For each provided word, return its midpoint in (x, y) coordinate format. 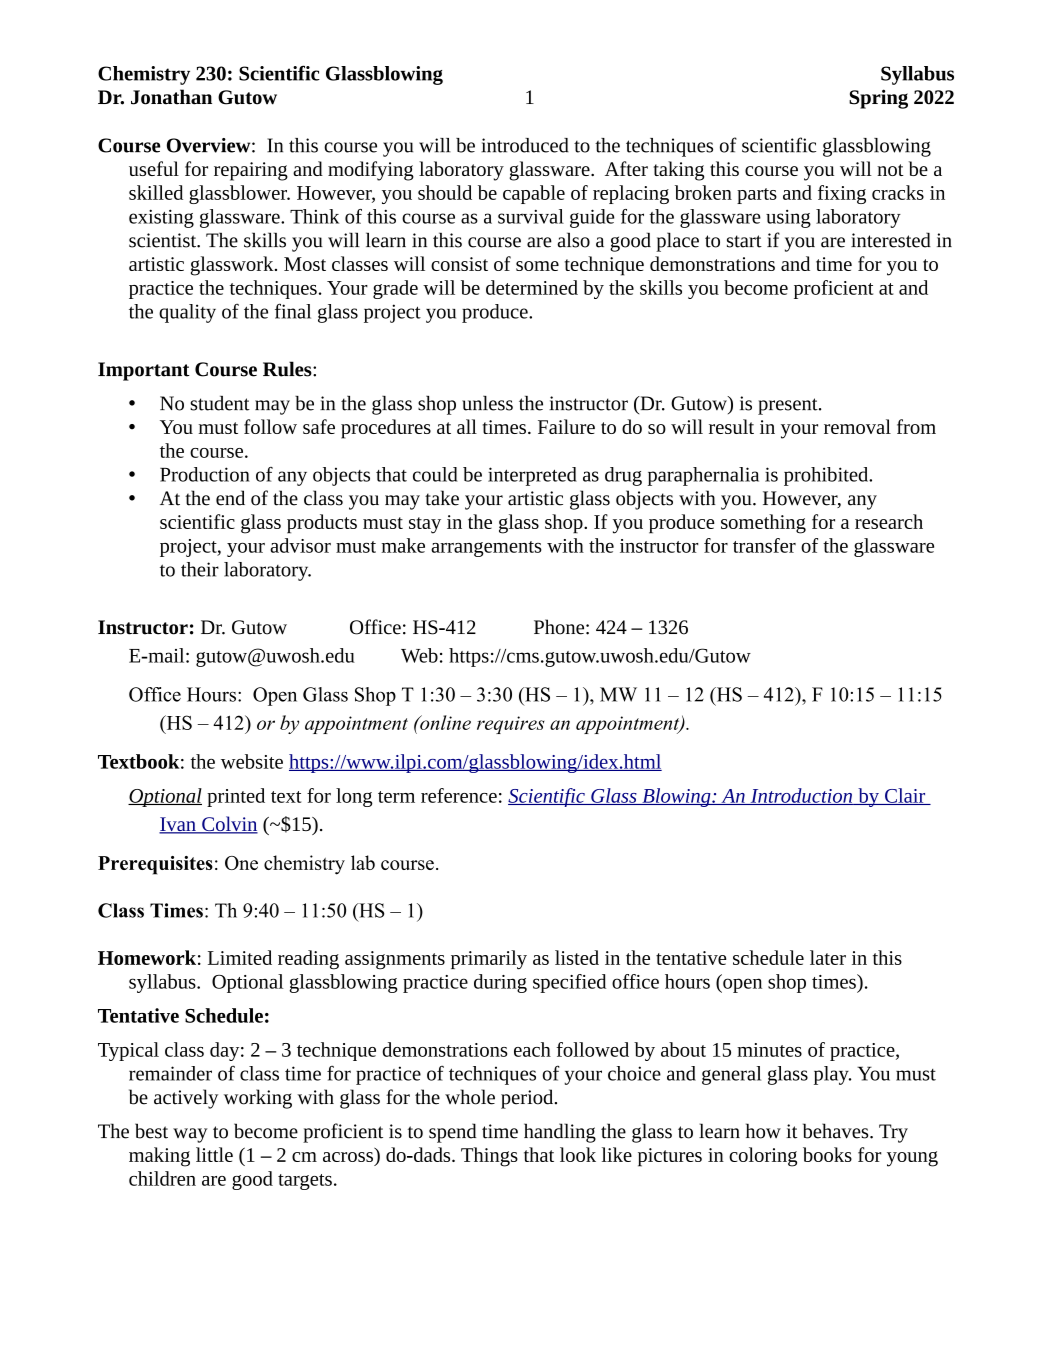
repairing (251, 171)
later (828, 957)
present (789, 406)
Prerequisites (155, 865)
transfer (764, 545)
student (220, 403)
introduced (525, 145)
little (214, 1154)
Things (489, 1157)
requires (511, 725)
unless (487, 403)
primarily (489, 960)
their (200, 569)
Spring (878, 99)
